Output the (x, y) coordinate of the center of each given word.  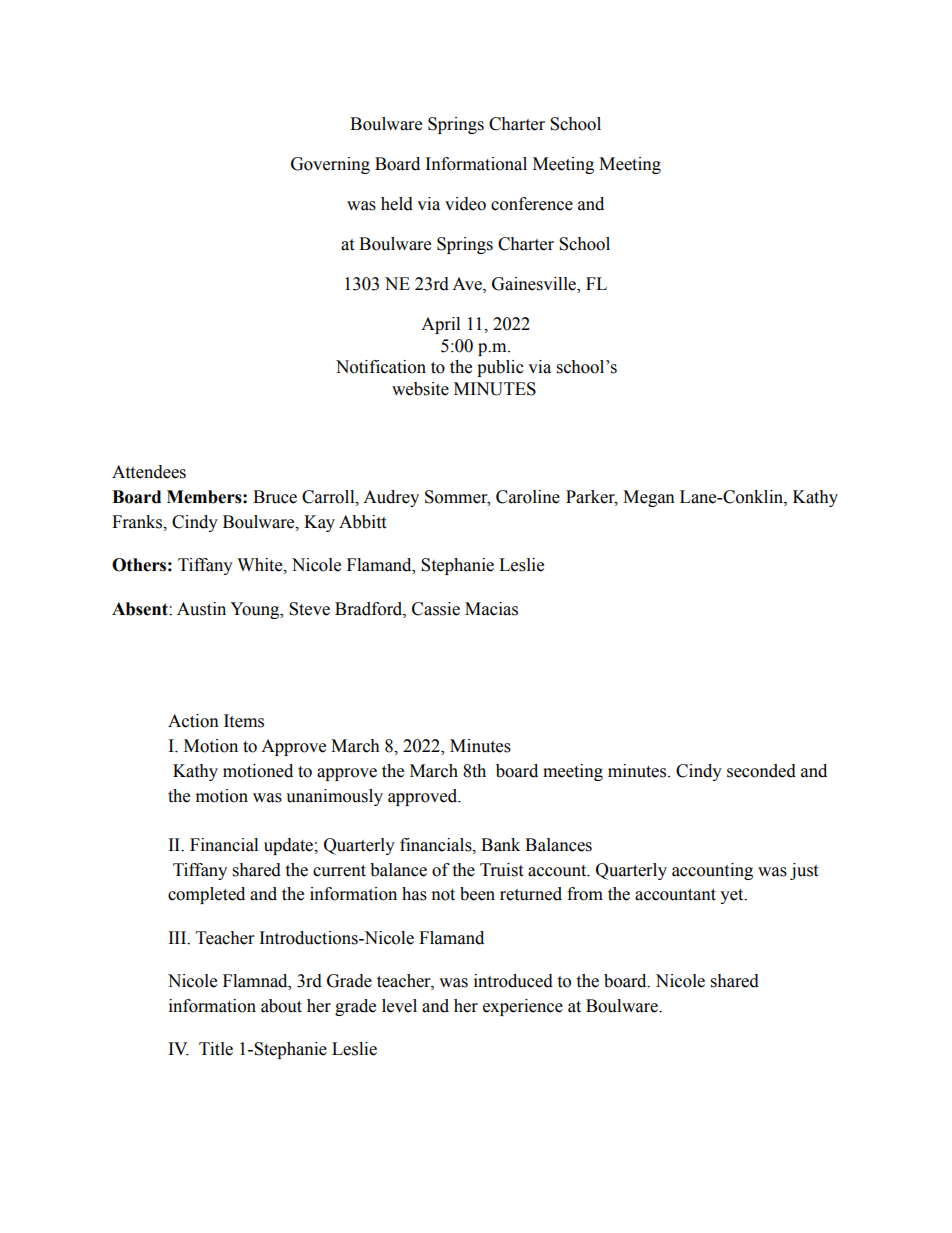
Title (216, 1049)
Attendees (149, 472)
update (289, 846)
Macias (491, 609)
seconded (761, 771)
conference (532, 204)
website (420, 389)
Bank (500, 845)
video (465, 204)
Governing (330, 165)
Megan (649, 498)
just (804, 871)
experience (523, 1007)
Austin (201, 609)
